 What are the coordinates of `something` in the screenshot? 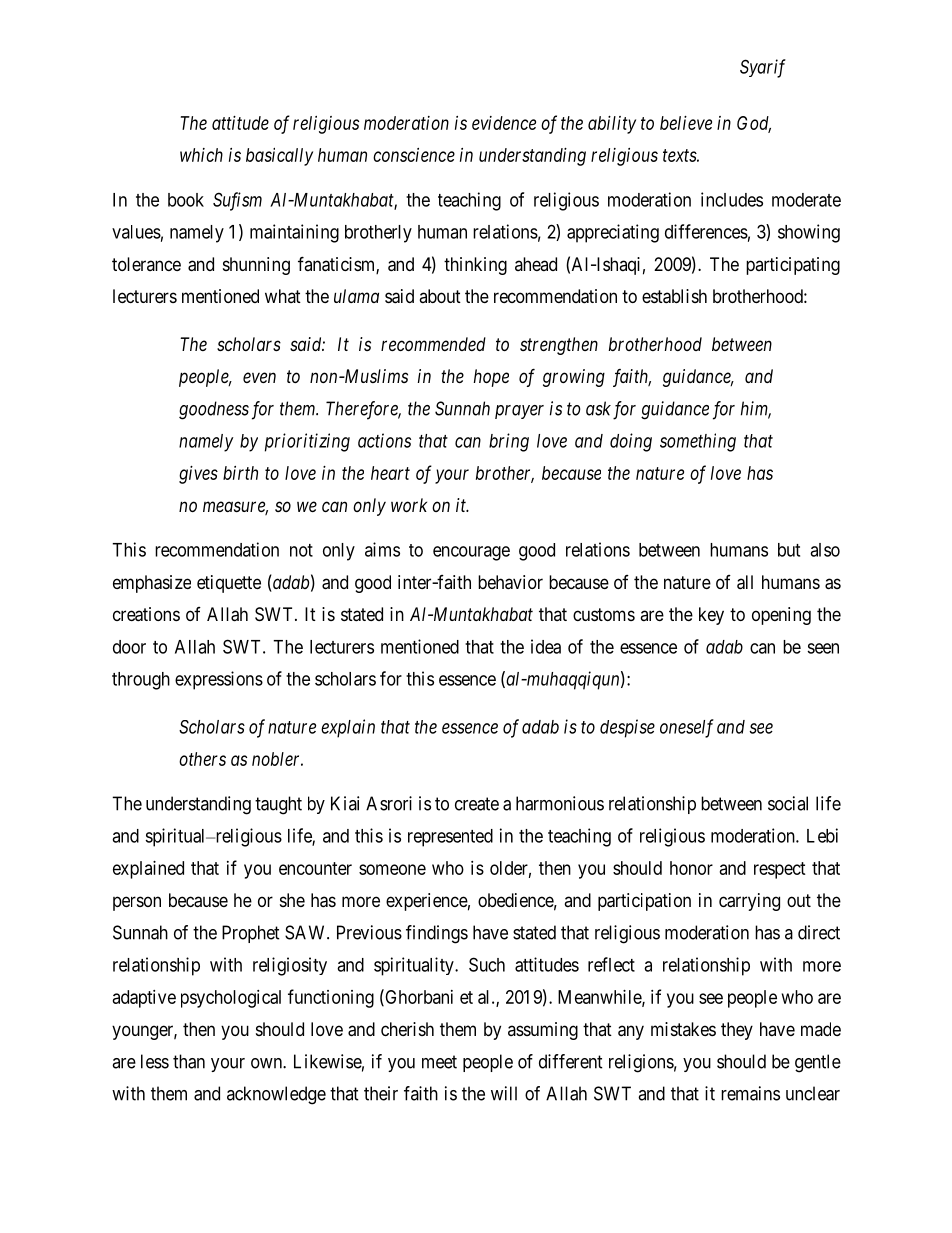 It's located at (698, 442).
